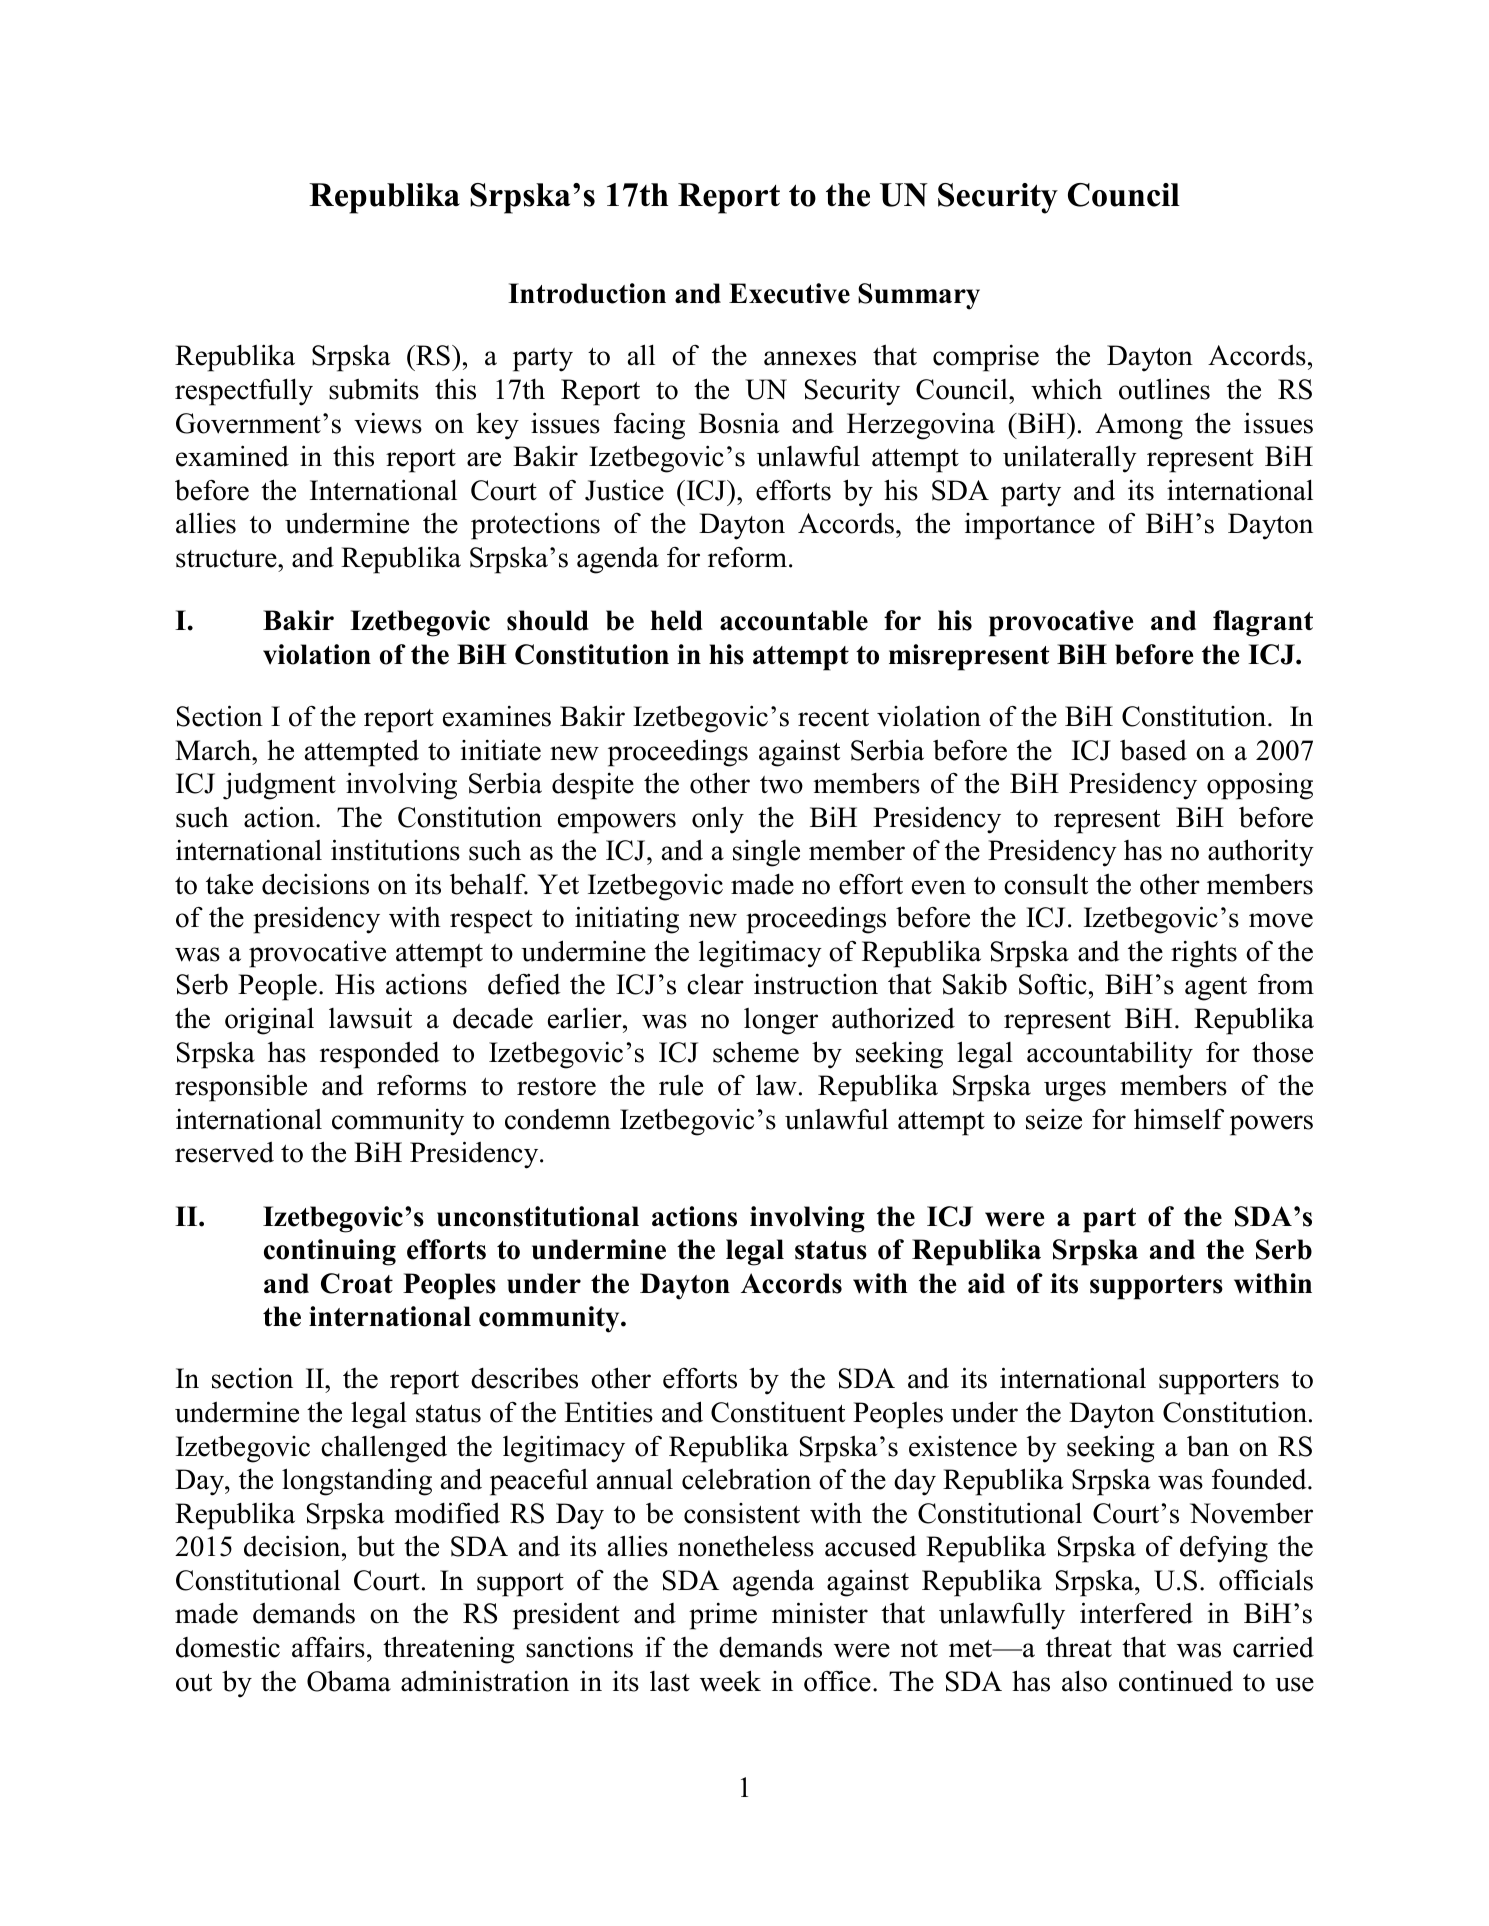 This document has height=1926, width=1489. Describe the element at coordinates (723, 1616) in the document. I see `prime` at that location.
